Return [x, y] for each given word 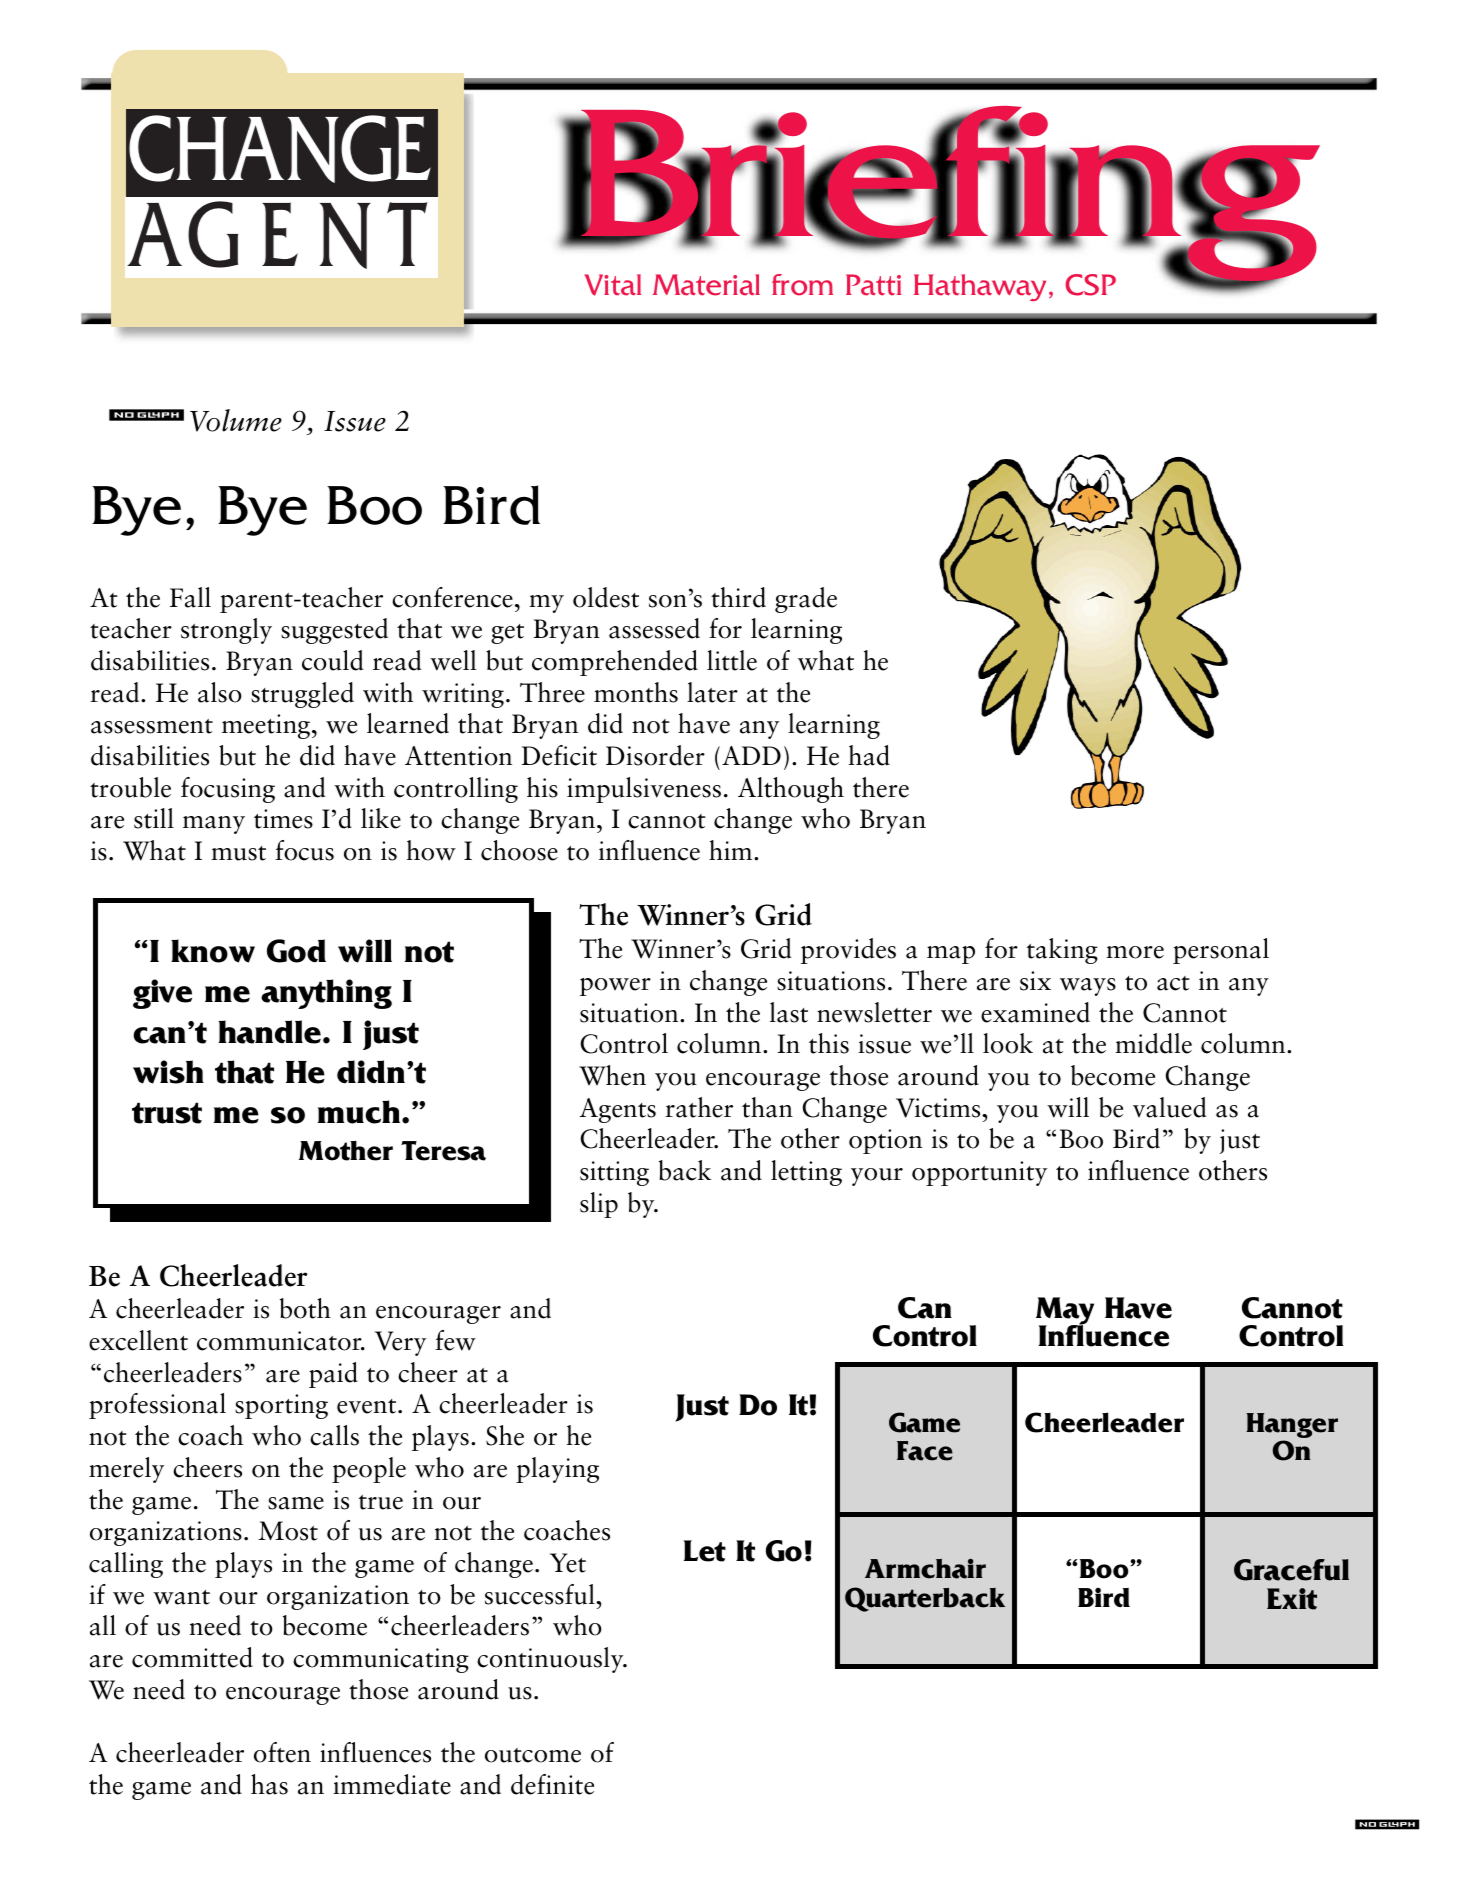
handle [271, 1032]
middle [1153, 1043]
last [789, 1012]
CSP [1090, 285]
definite [552, 1784]
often [282, 1752]
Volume [236, 420]
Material [706, 285]
